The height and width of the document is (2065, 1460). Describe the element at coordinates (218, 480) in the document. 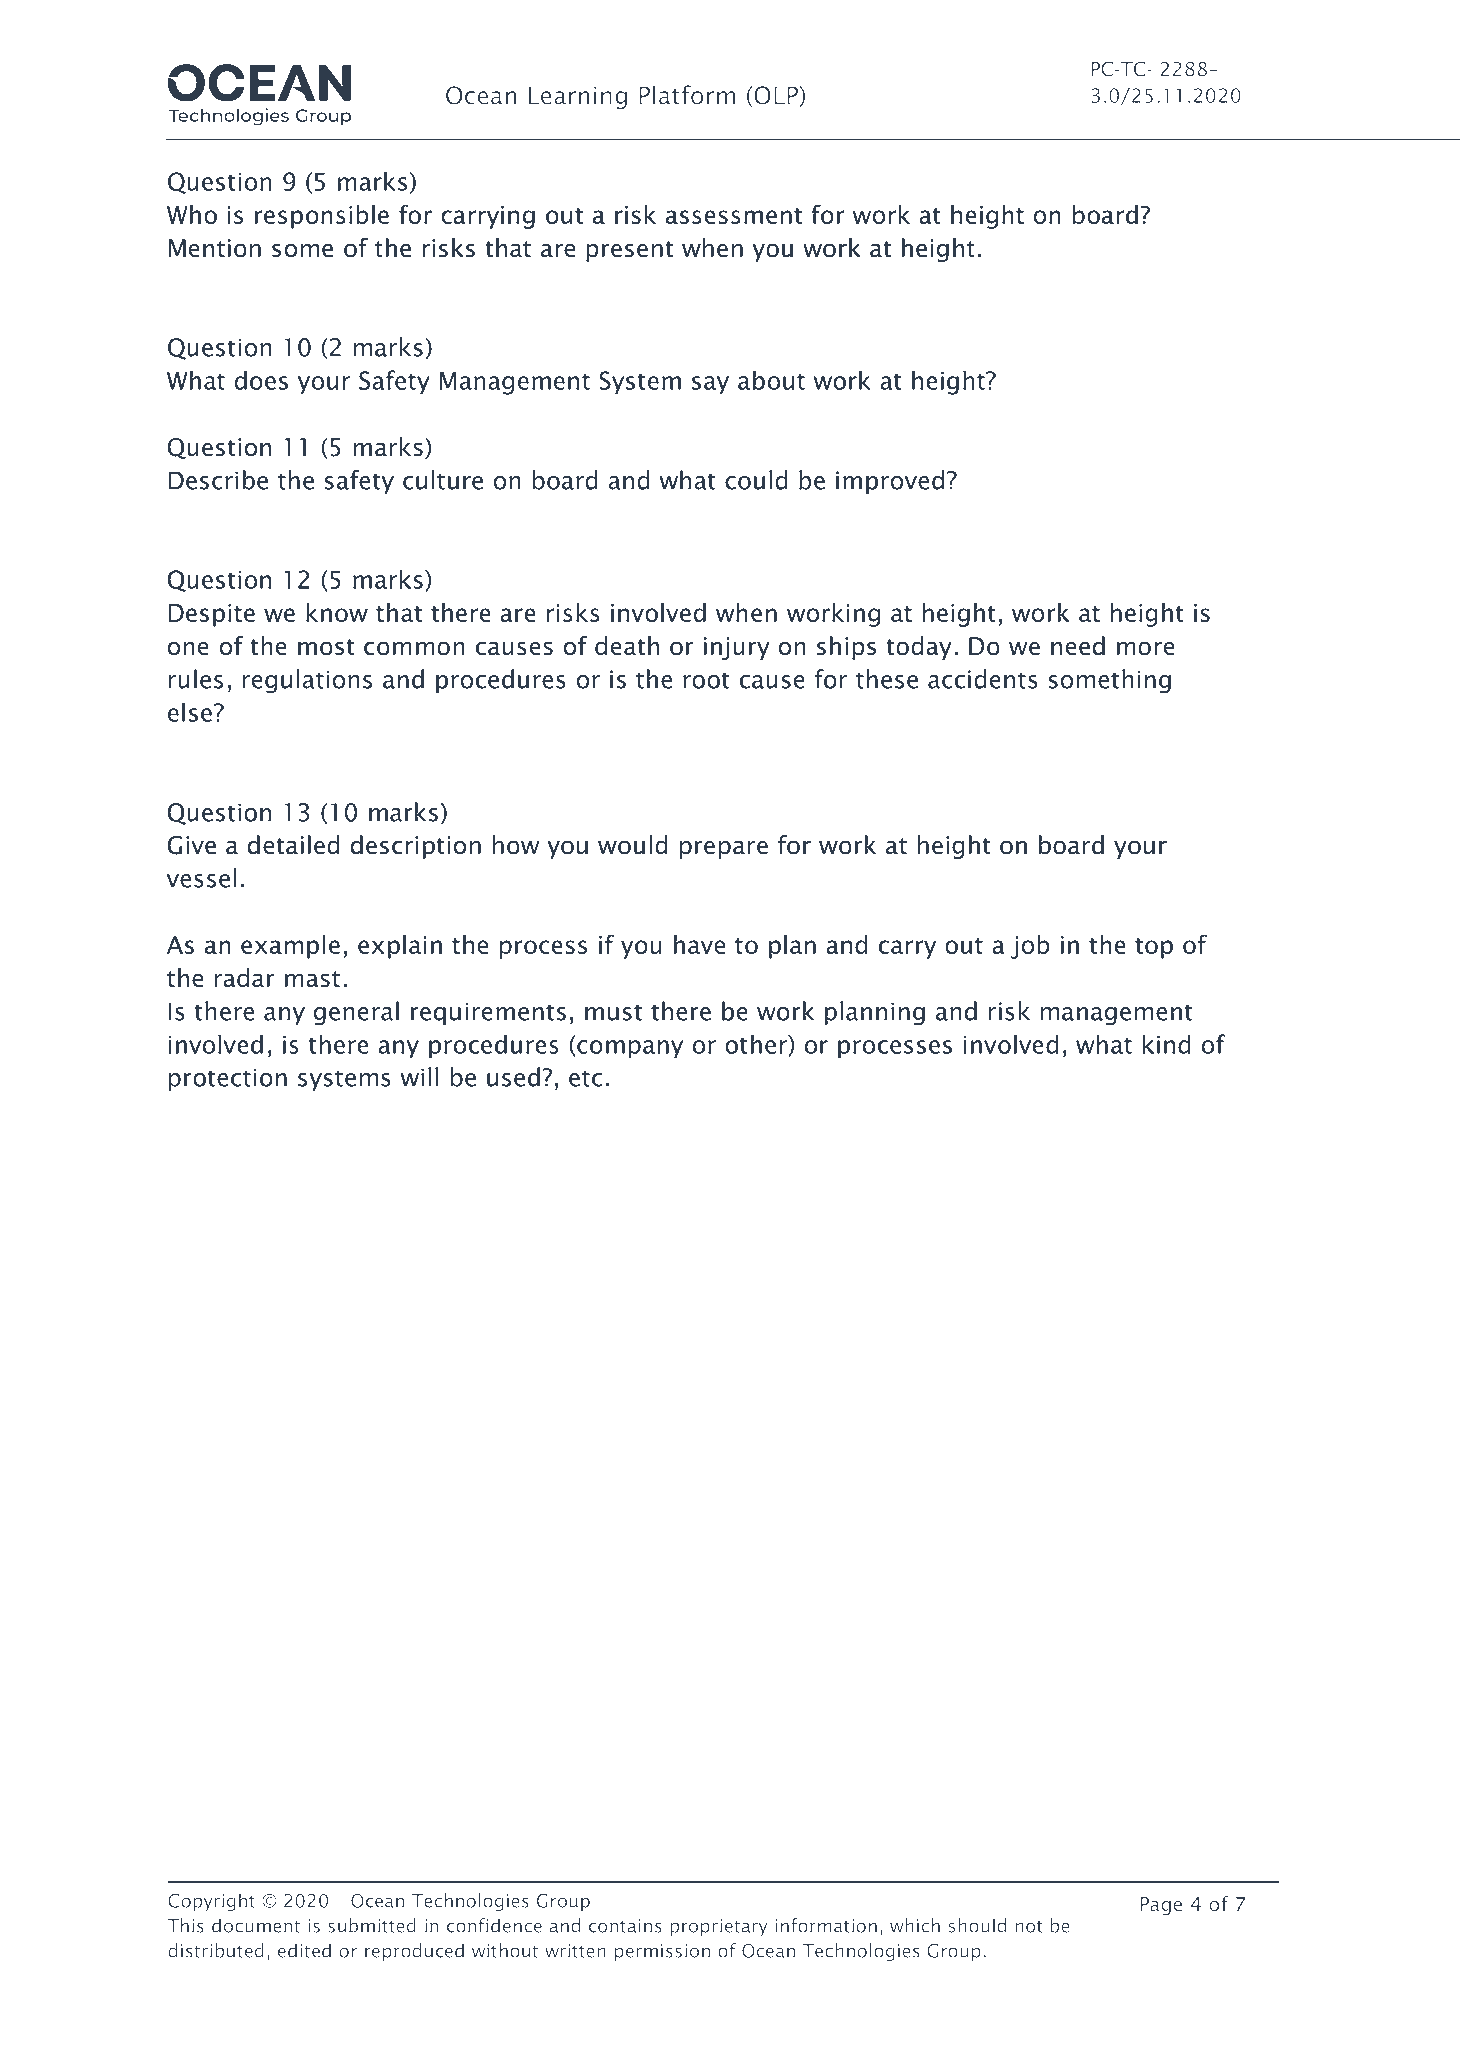

I see `Describe` at that location.
